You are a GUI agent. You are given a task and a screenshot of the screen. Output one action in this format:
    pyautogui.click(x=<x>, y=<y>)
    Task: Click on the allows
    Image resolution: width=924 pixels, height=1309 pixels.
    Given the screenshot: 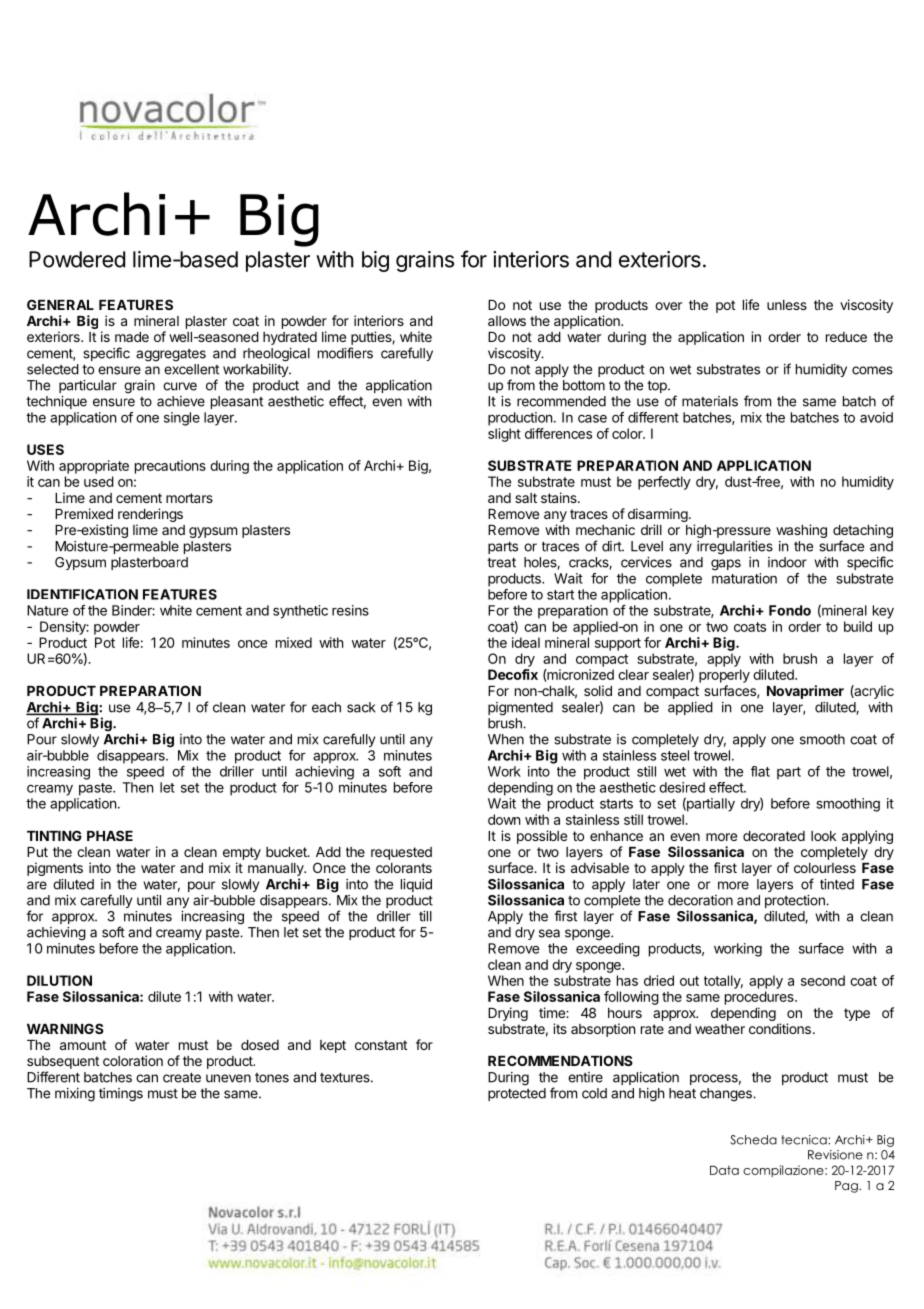 What is the action you would take?
    pyautogui.click(x=507, y=321)
